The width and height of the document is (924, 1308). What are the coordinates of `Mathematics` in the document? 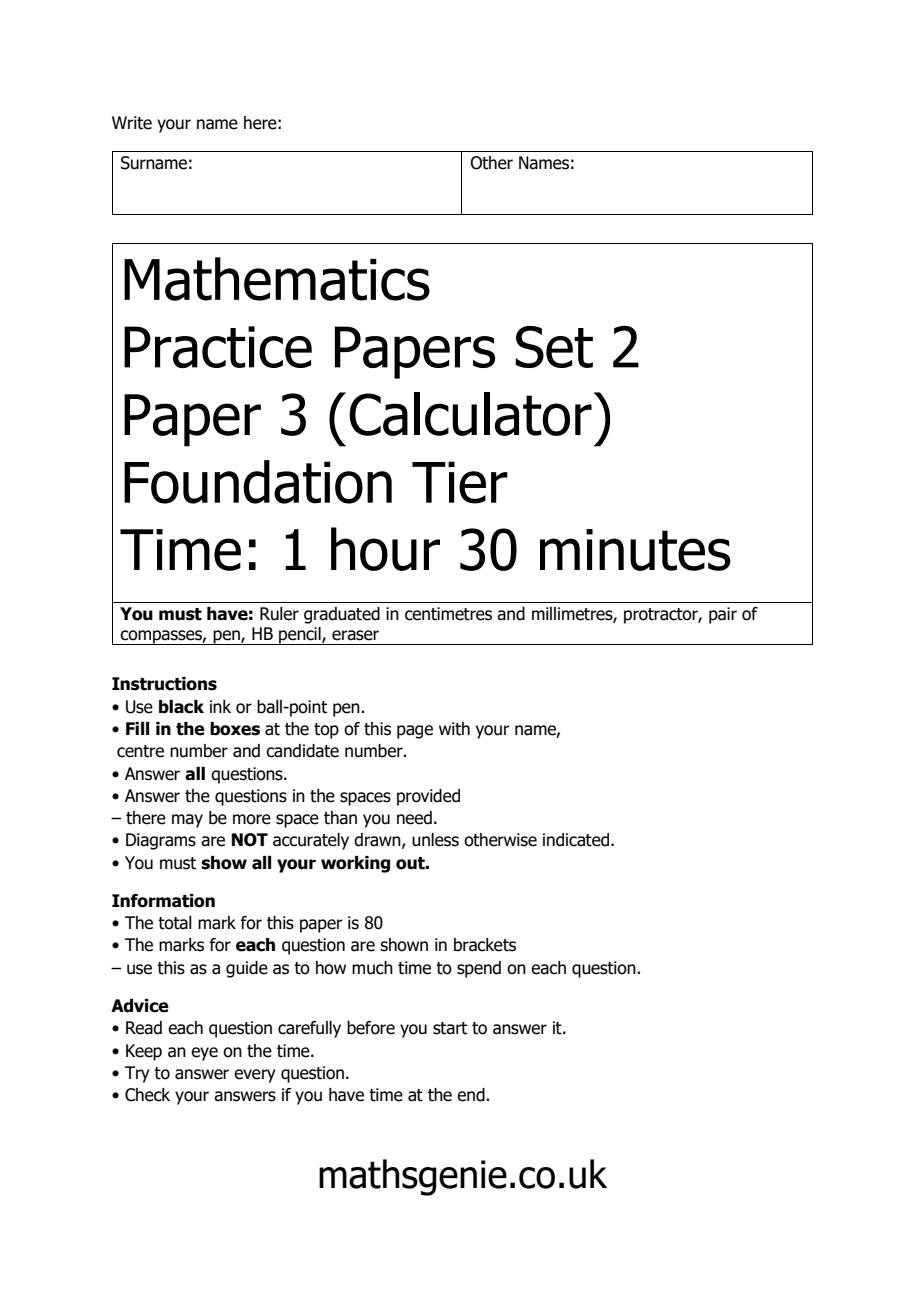 It's located at (277, 279).
